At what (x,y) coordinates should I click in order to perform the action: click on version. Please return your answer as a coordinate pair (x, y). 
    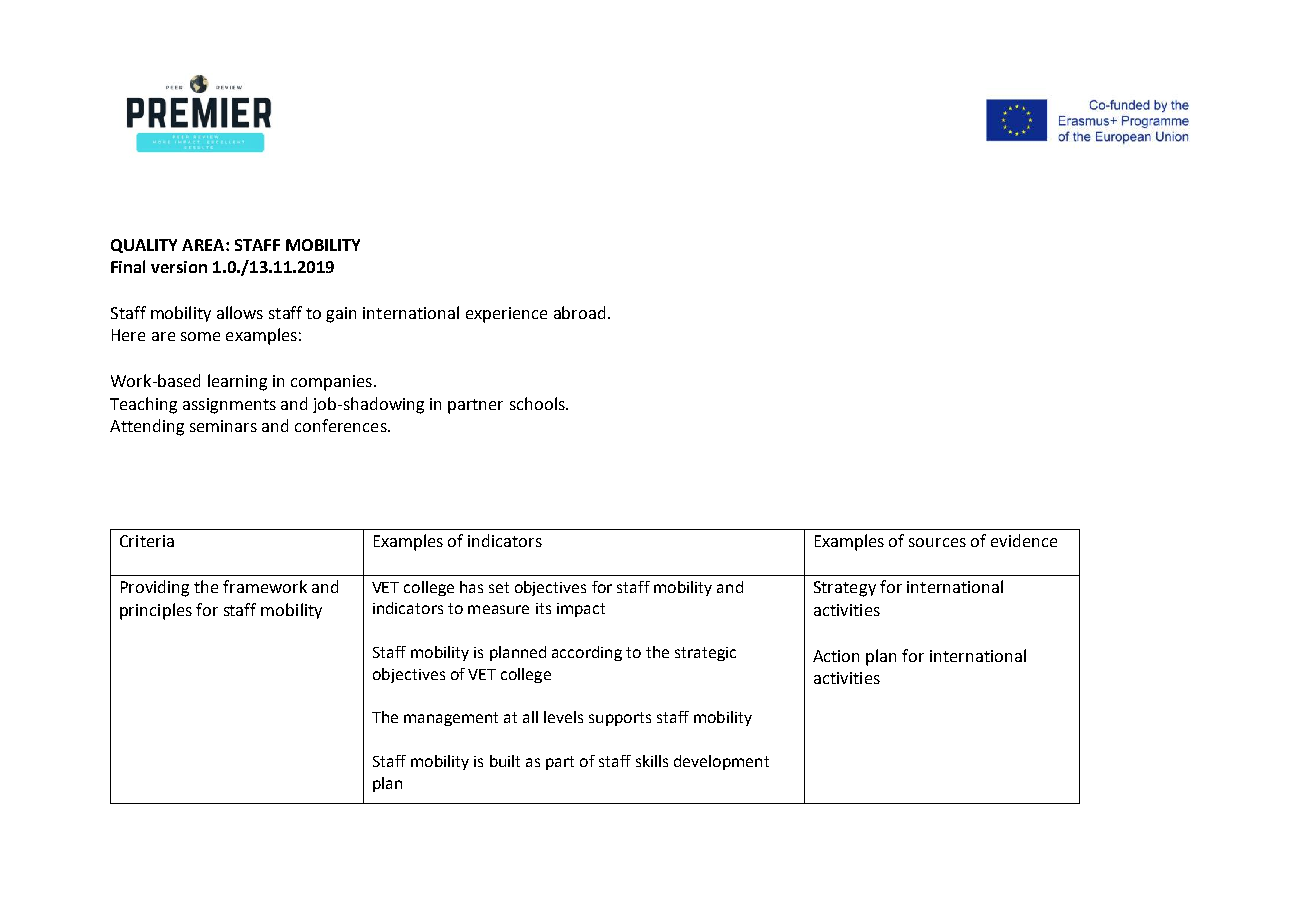
    Looking at the image, I should click on (179, 267).
